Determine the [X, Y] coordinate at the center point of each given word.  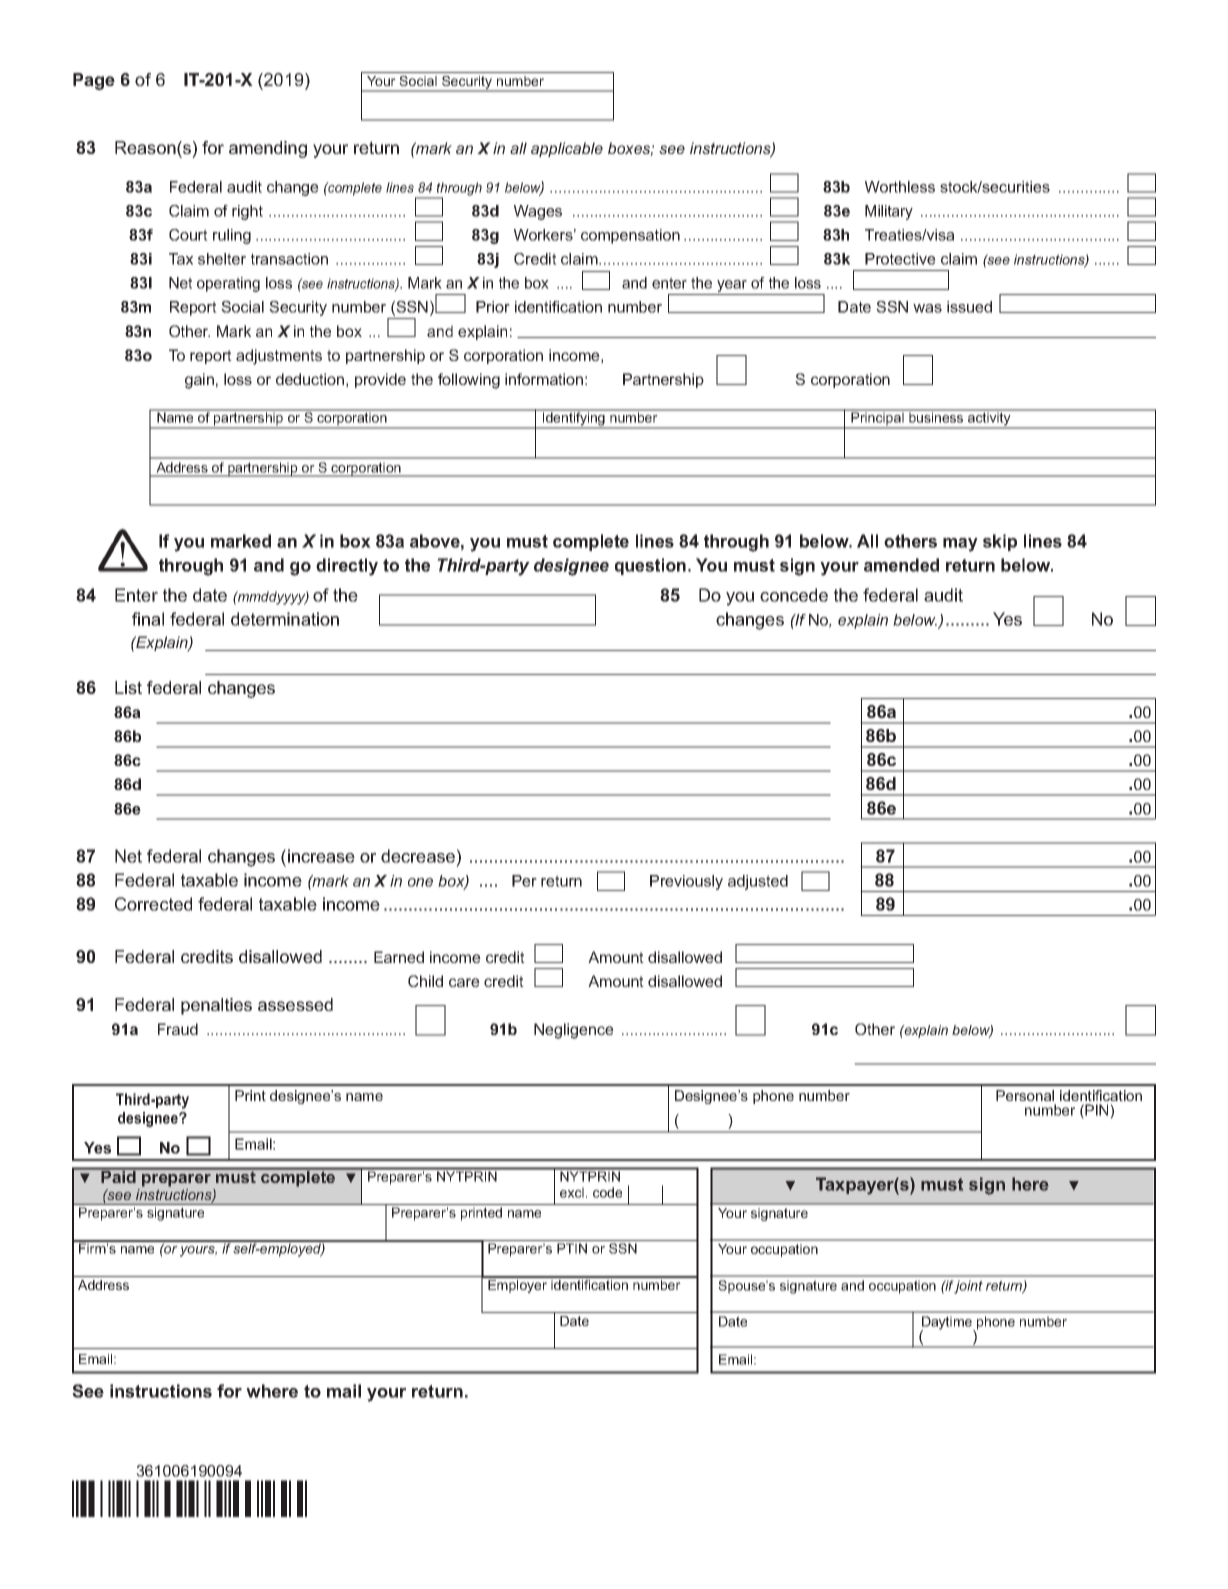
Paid [118, 1176]
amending [268, 149]
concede [794, 595]
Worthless [900, 187]
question [650, 566]
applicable [567, 149]
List [128, 687]
